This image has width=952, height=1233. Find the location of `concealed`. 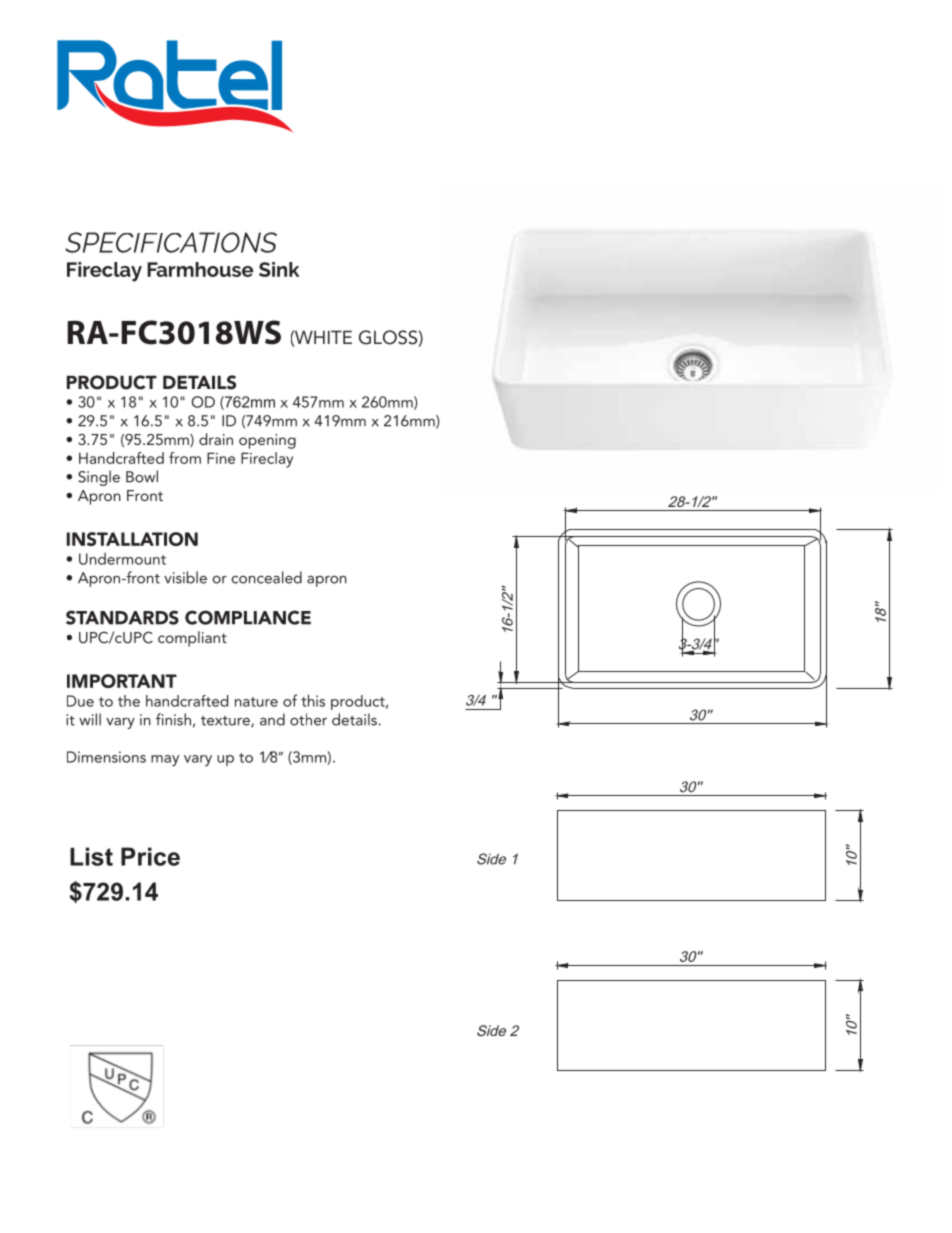

concealed is located at coordinates (266, 577).
